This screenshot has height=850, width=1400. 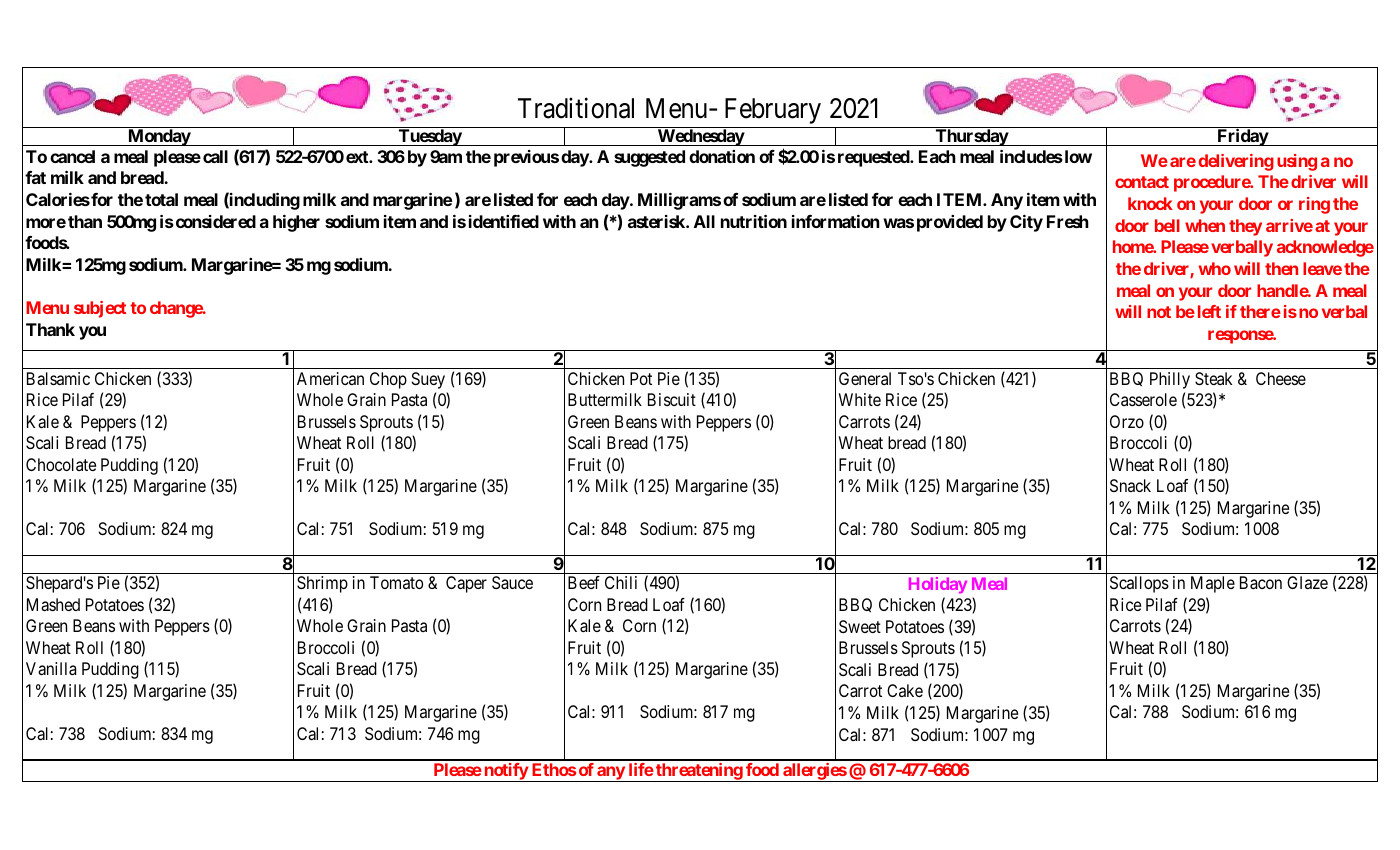 I want to click on Chili, so click(x=621, y=582).
